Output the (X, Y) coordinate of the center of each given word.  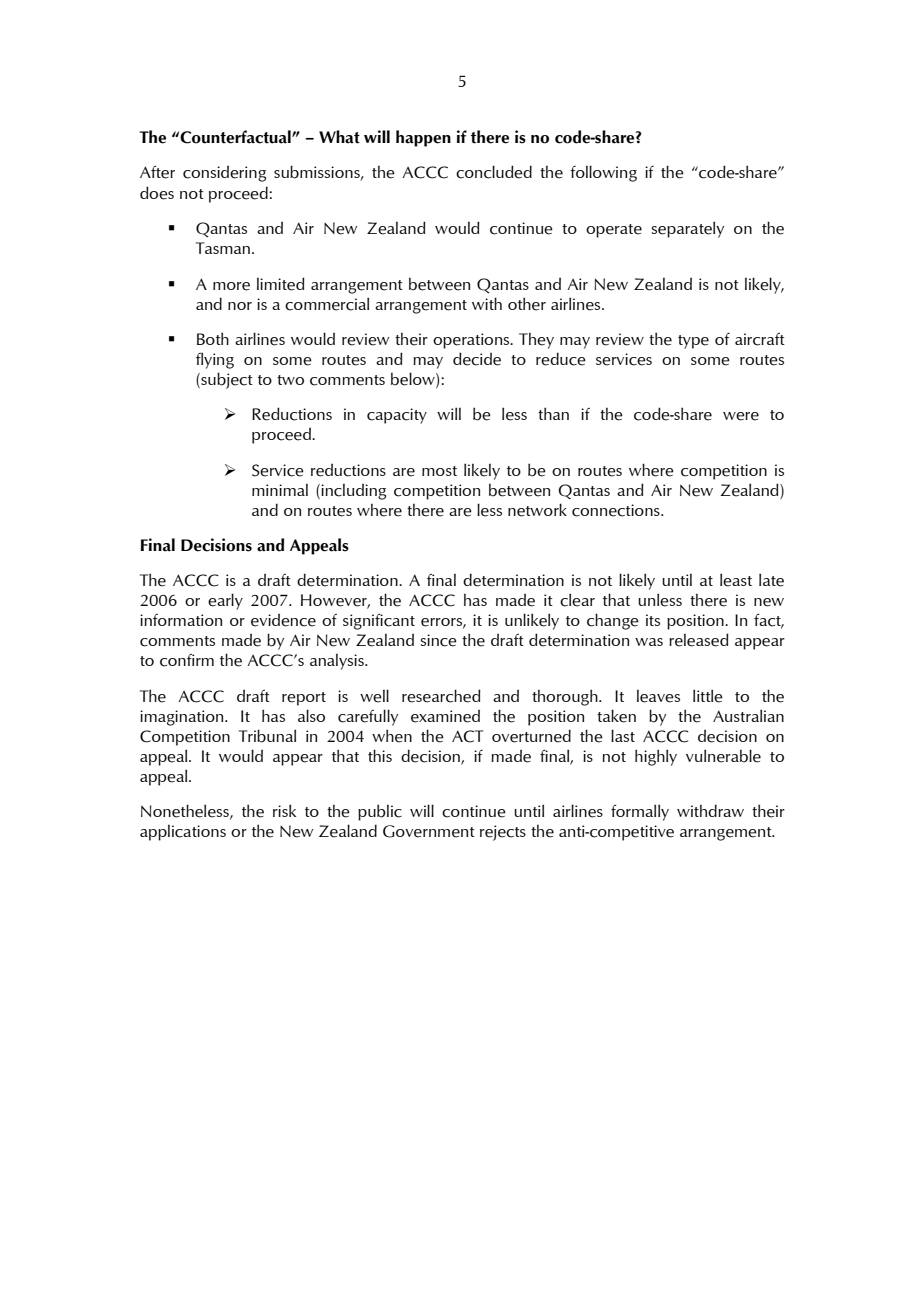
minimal (280, 490)
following (603, 173)
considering (224, 174)
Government (429, 831)
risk (284, 810)
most (439, 471)
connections (617, 510)
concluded (494, 172)
